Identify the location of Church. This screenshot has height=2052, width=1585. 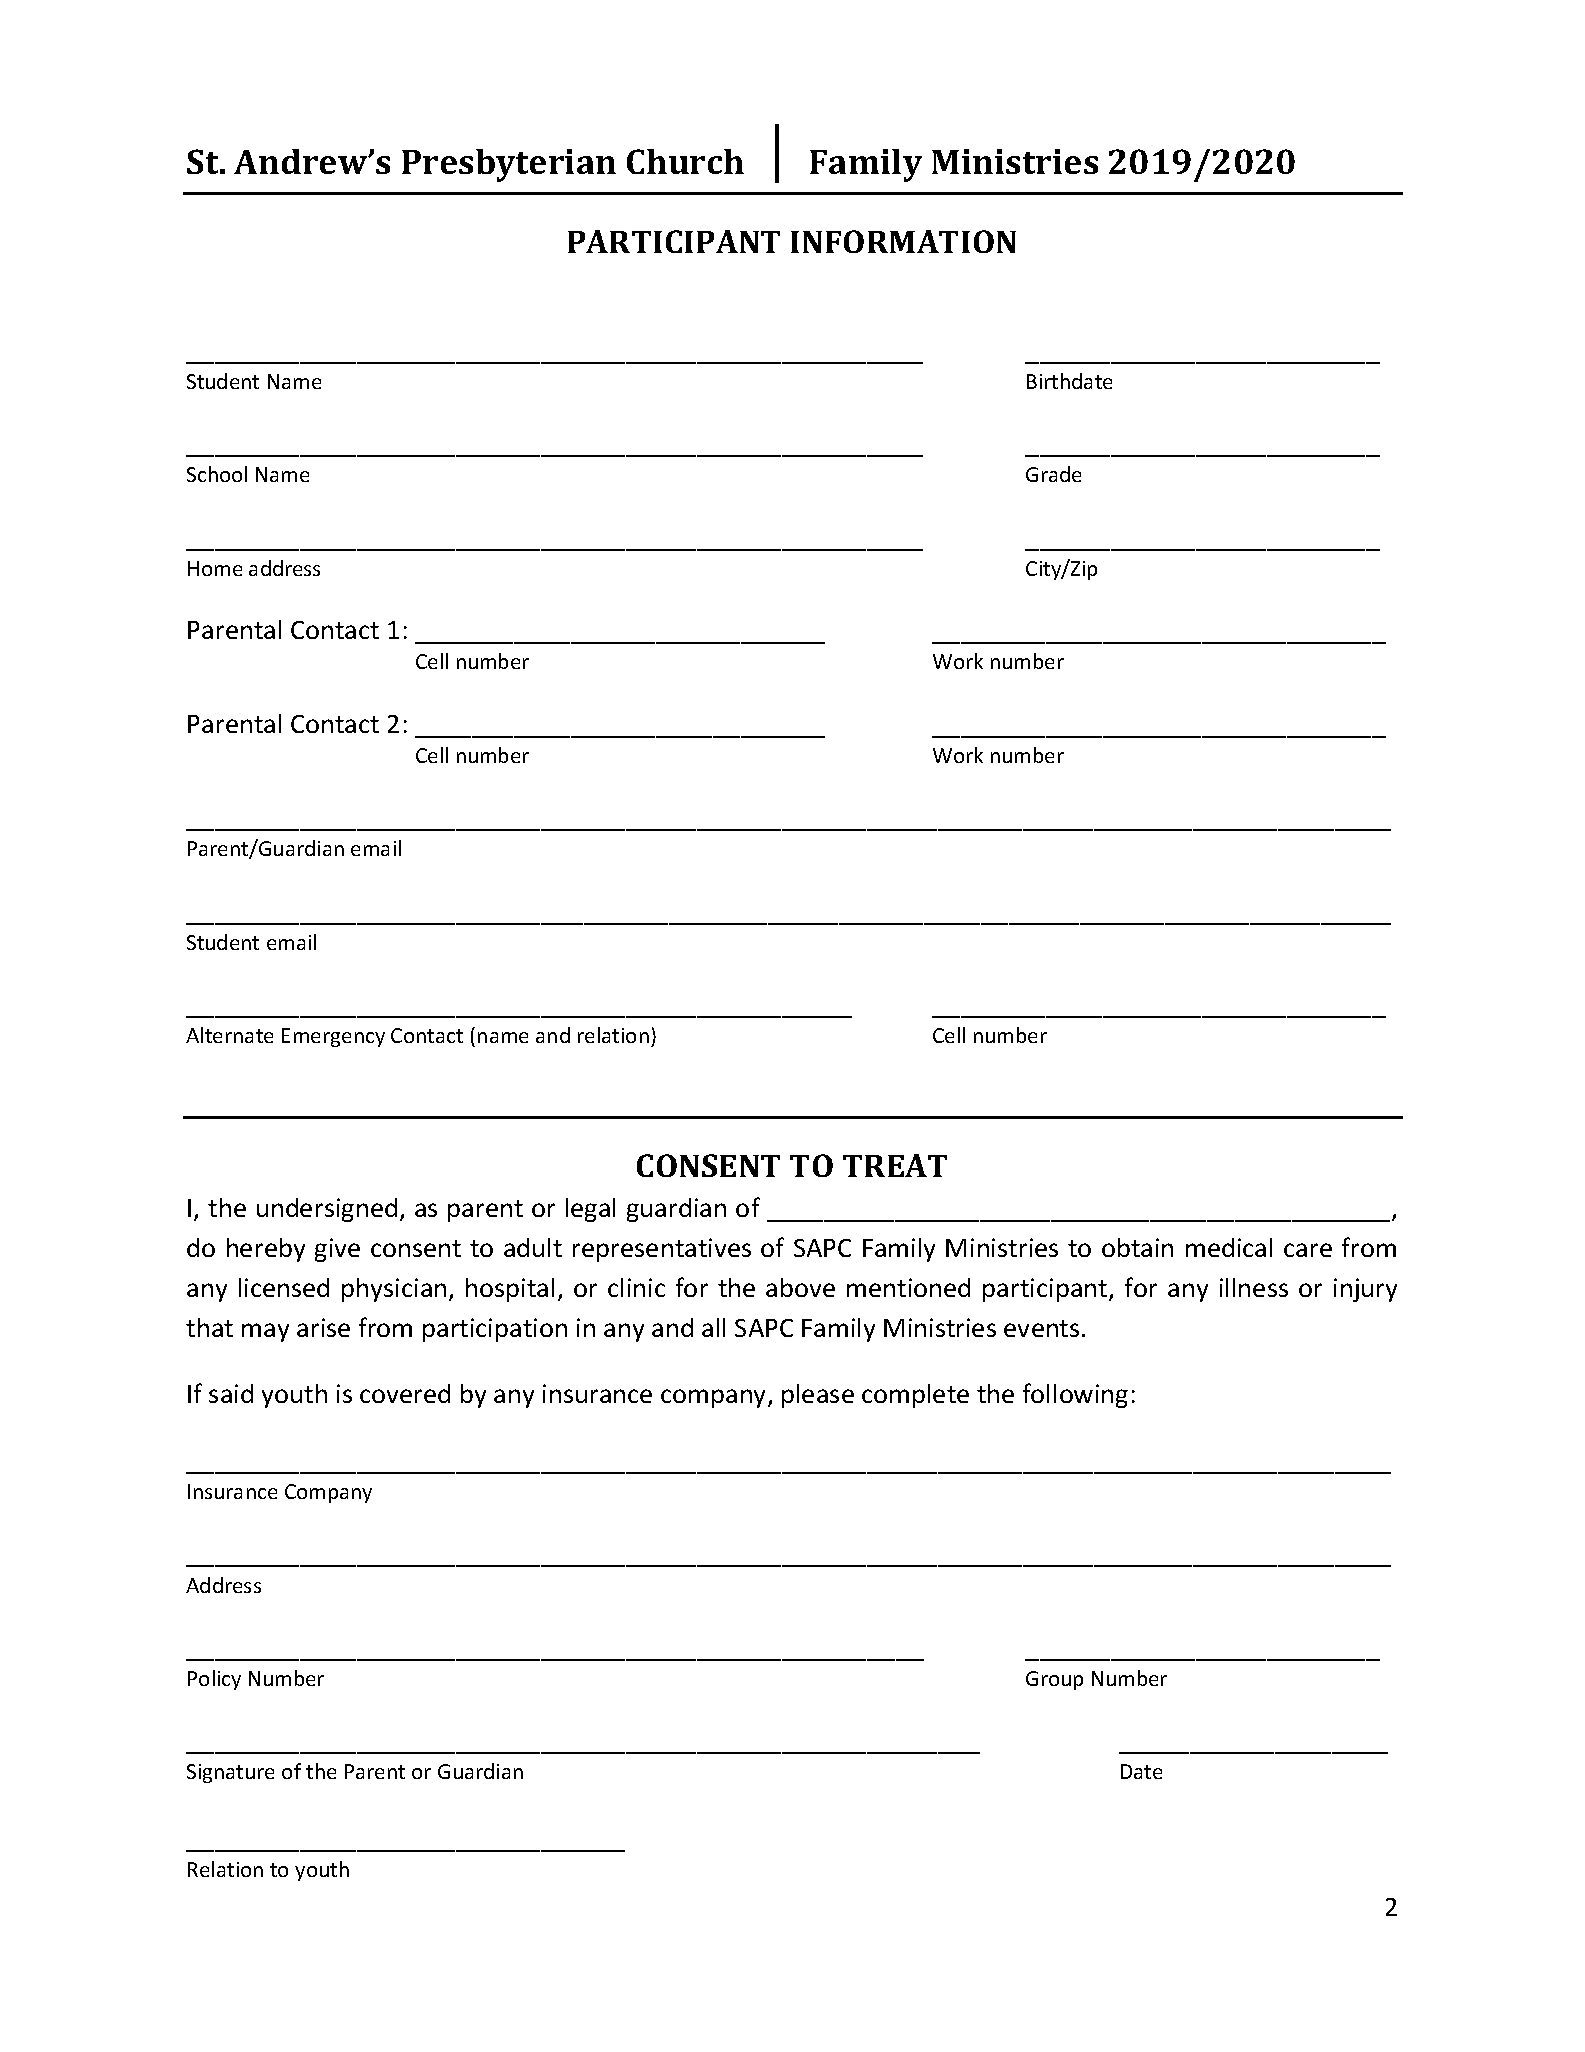
(685, 161).
